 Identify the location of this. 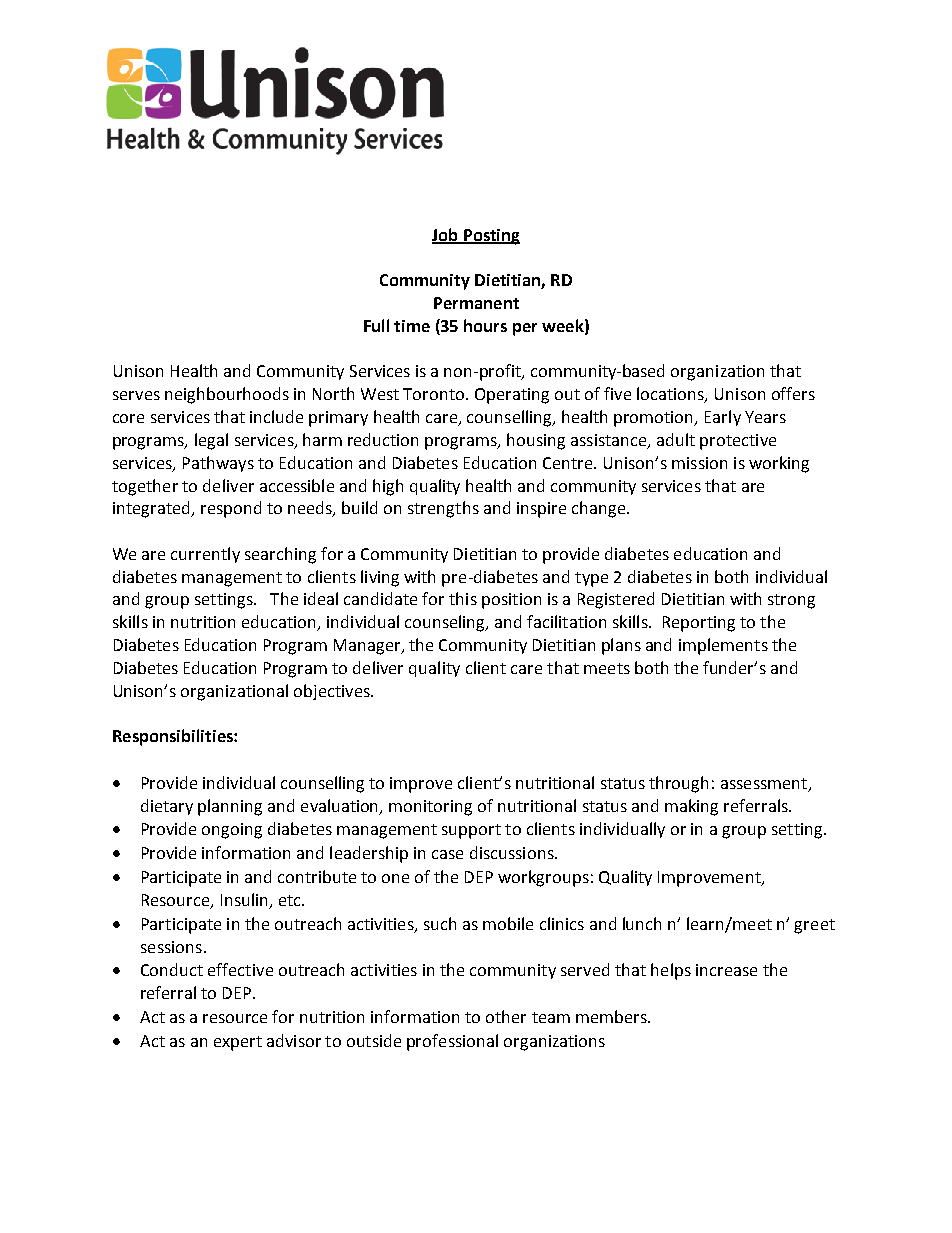
(463, 598).
